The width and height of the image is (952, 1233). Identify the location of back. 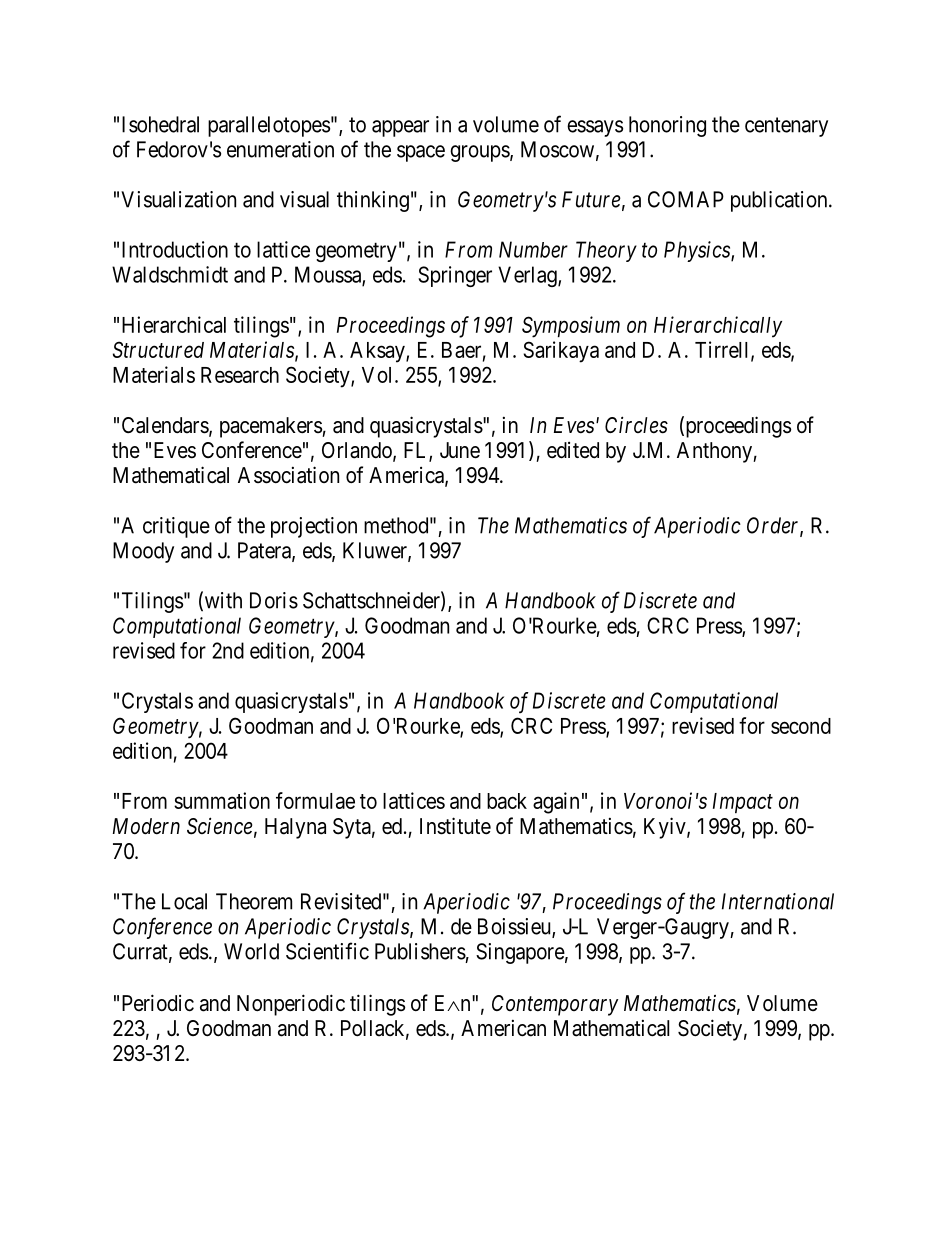
(507, 801).
